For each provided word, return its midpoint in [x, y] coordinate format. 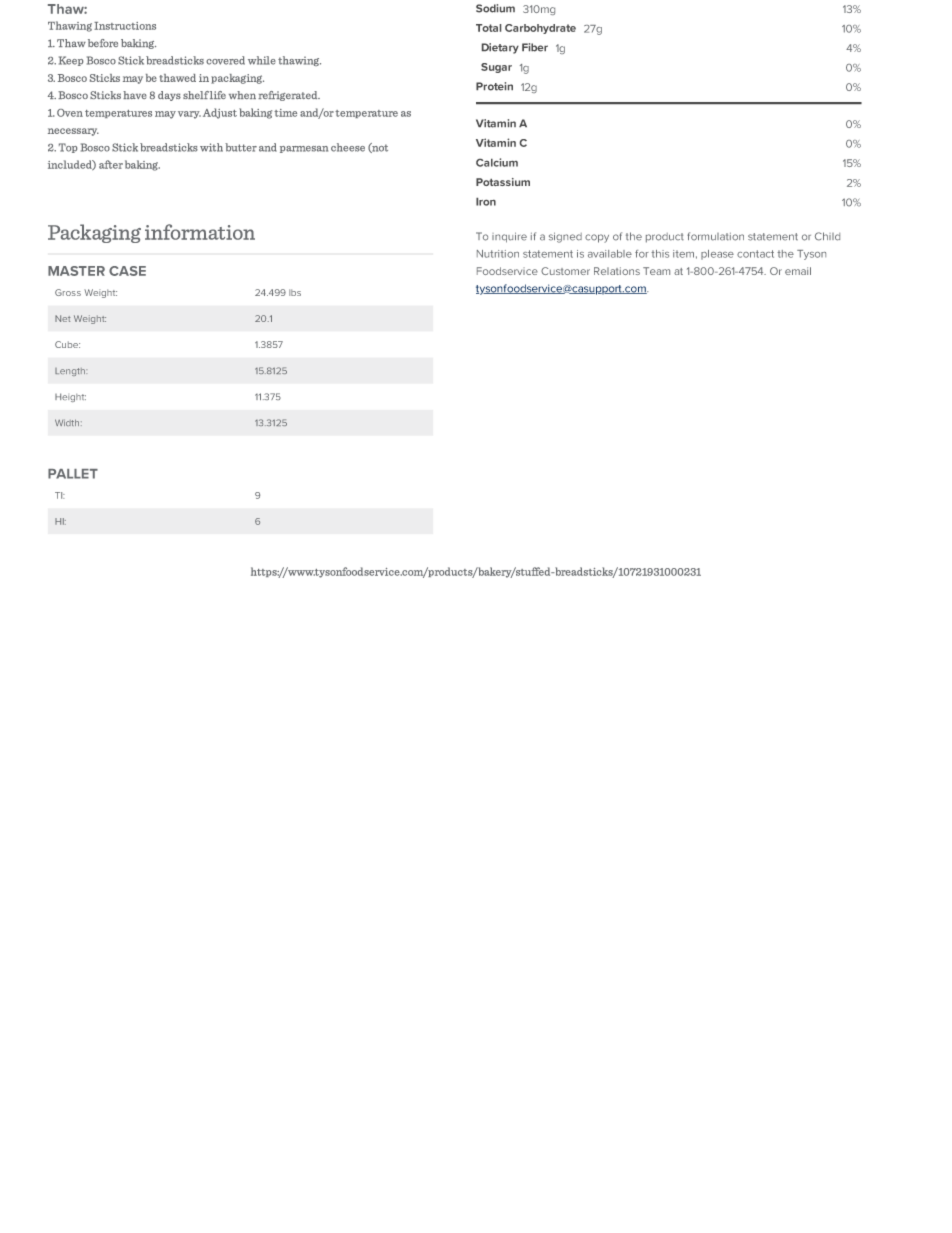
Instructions [125, 26]
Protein [494, 86]
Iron [486, 202]
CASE [127, 271]
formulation [715, 236]
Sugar [496, 68]
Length [71, 372]
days [169, 96]
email [798, 271]
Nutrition [498, 254]
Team [656, 271]
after [111, 164]
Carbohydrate [540, 29]
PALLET [73, 474]
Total [488, 28]
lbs [295, 292]
